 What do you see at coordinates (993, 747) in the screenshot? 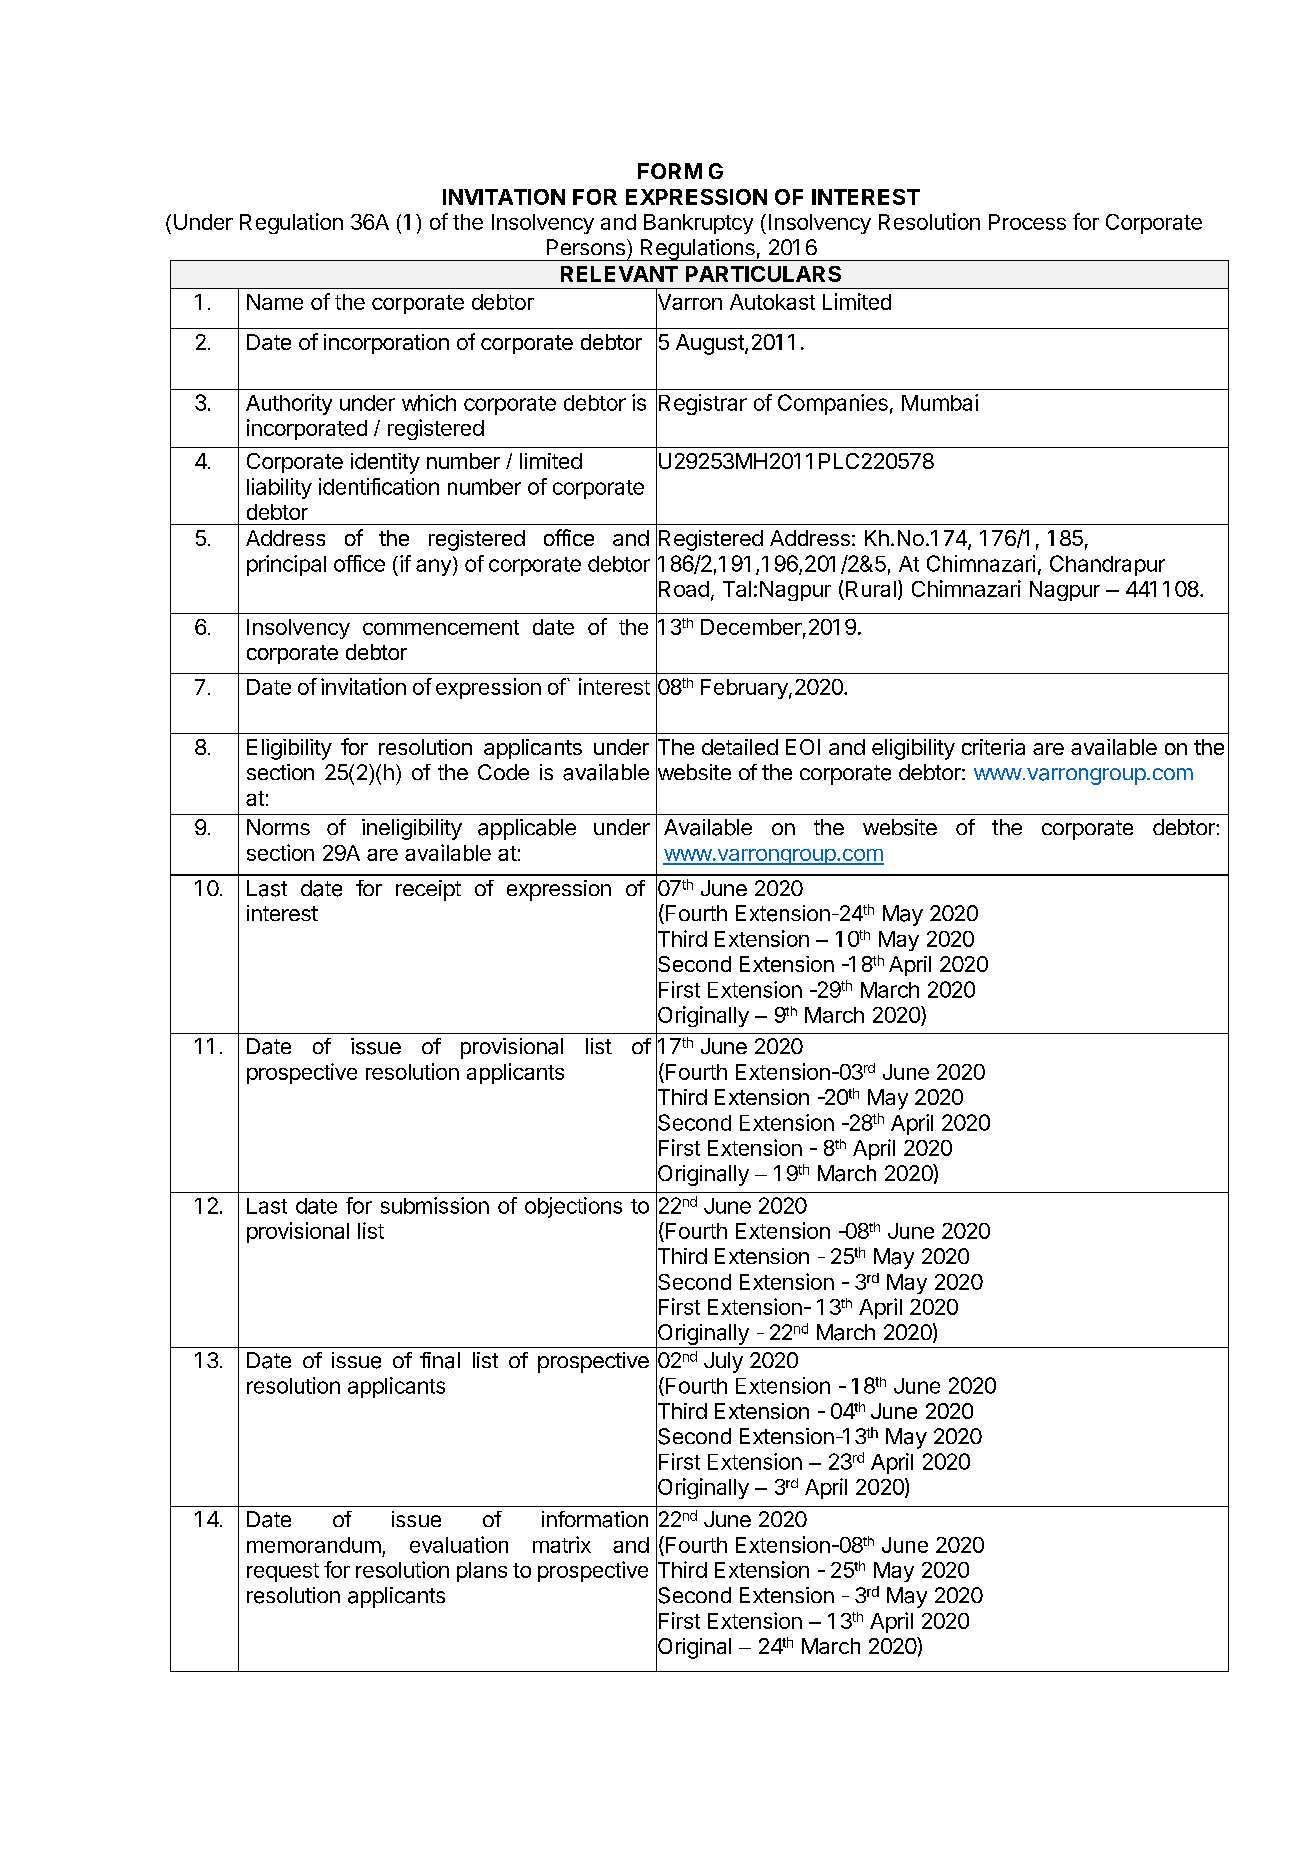
I see `criteria` at bounding box center [993, 747].
